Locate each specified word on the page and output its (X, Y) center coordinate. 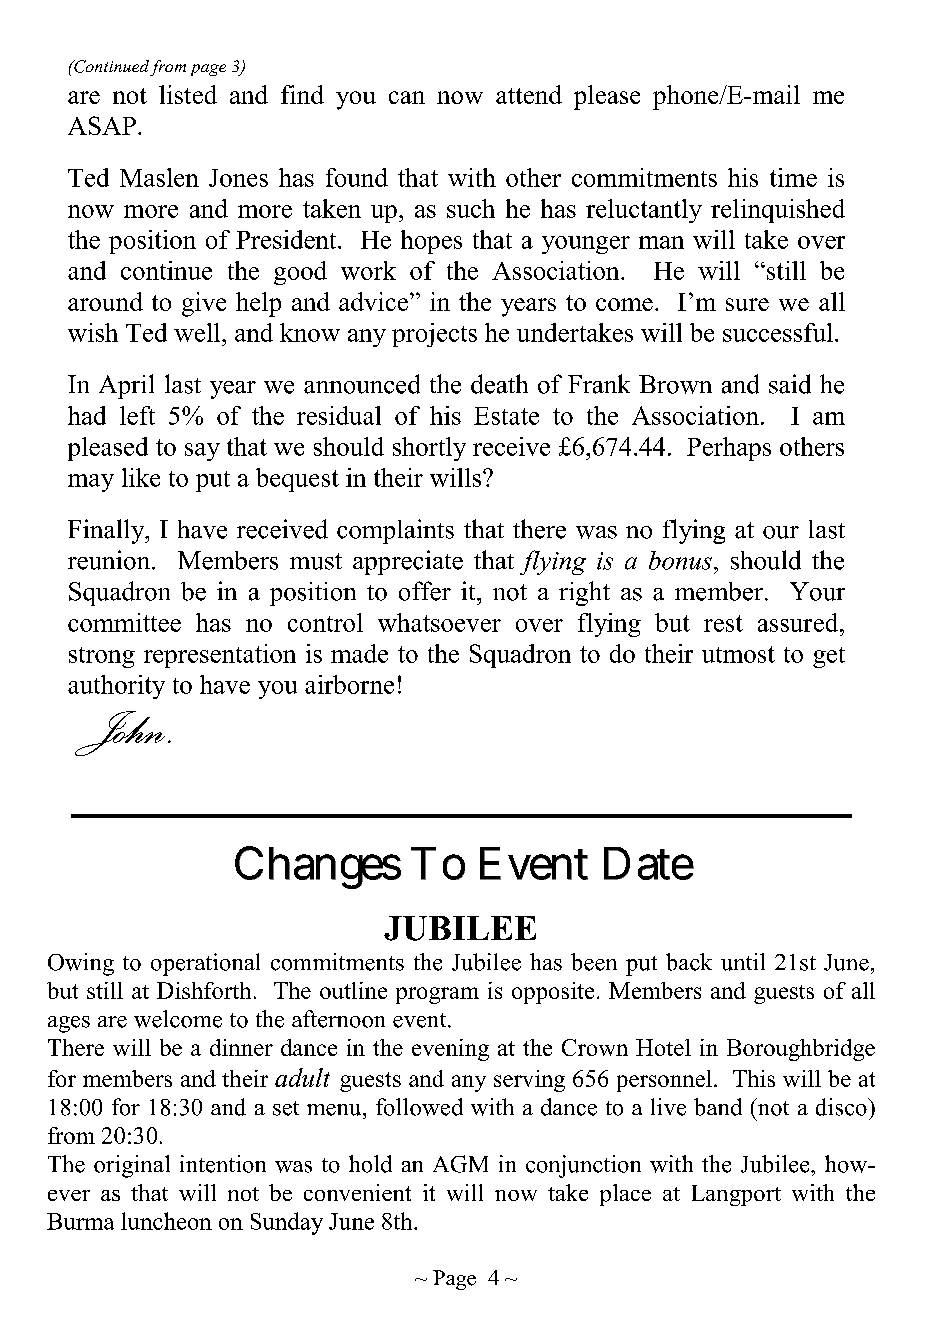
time (793, 177)
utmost (738, 654)
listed (188, 94)
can (407, 97)
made (359, 653)
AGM (460, 1164)
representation (220, 656)
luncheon (166, 1221)
